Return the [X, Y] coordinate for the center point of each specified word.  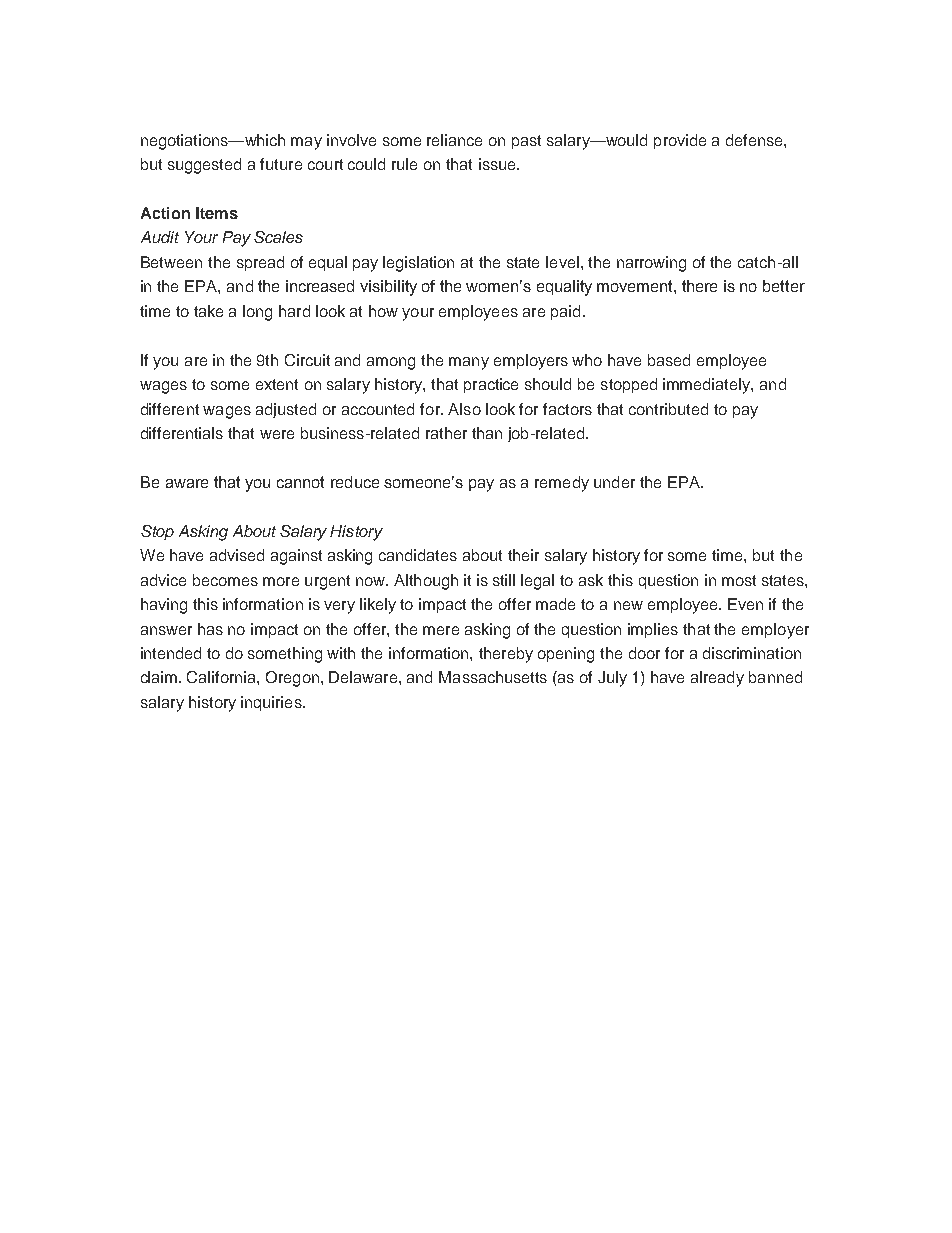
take [208, 311]
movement [636, 286]
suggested [204, 166]
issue [498, 164]
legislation [418, 264]
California [222, 677]
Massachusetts [493, 677]
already [717, 679]
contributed [668, 409]
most [739, 580]
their [523, 555]
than [487, 433]
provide [680, 141]
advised [237, 555]
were [277, 434]
